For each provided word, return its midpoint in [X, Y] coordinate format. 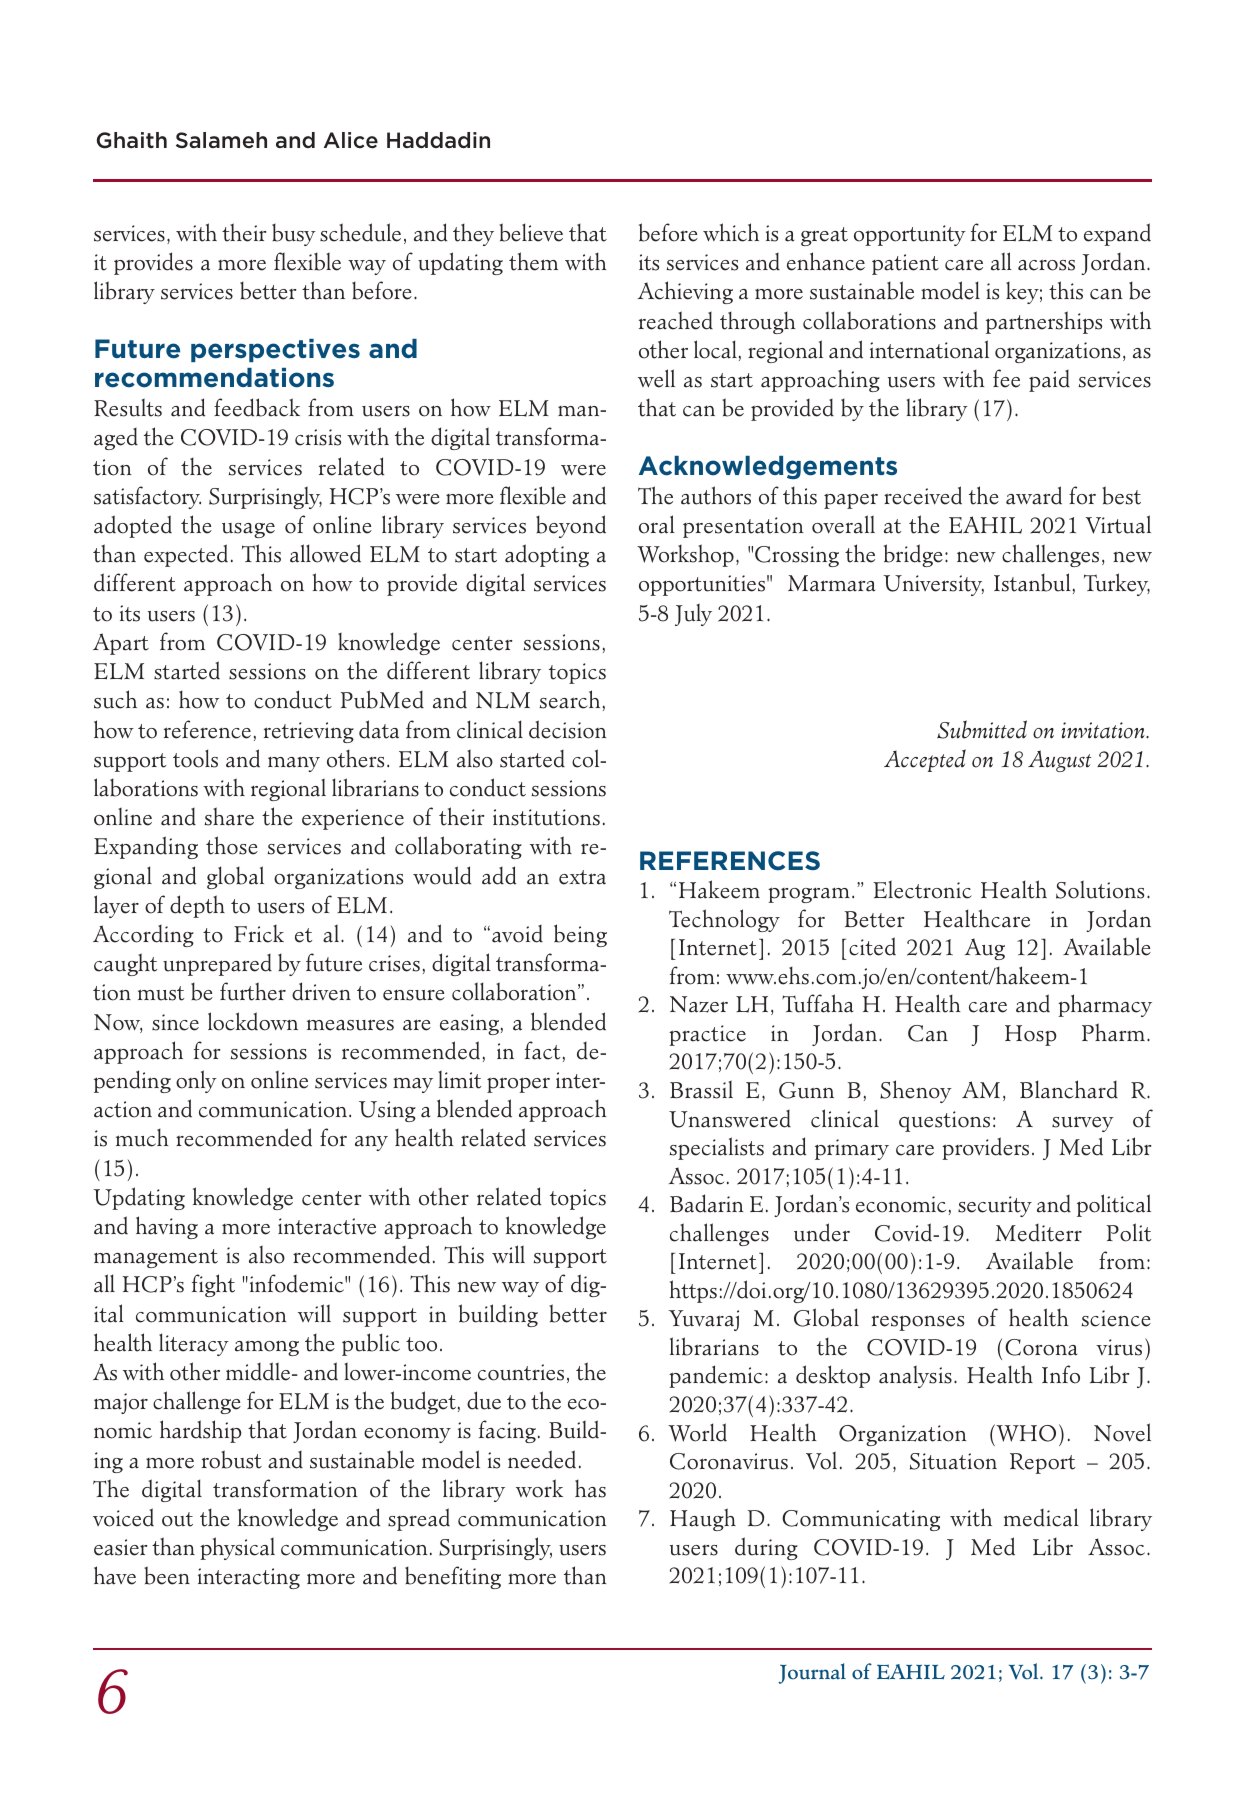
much [142, 1137]
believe [531, 232]
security [995, 1206]
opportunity [910, 235]
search [570, 699]
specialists [717, 1148]
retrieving [309, 732]
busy [294, 234]
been [167, 1575]
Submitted [982, 729]
